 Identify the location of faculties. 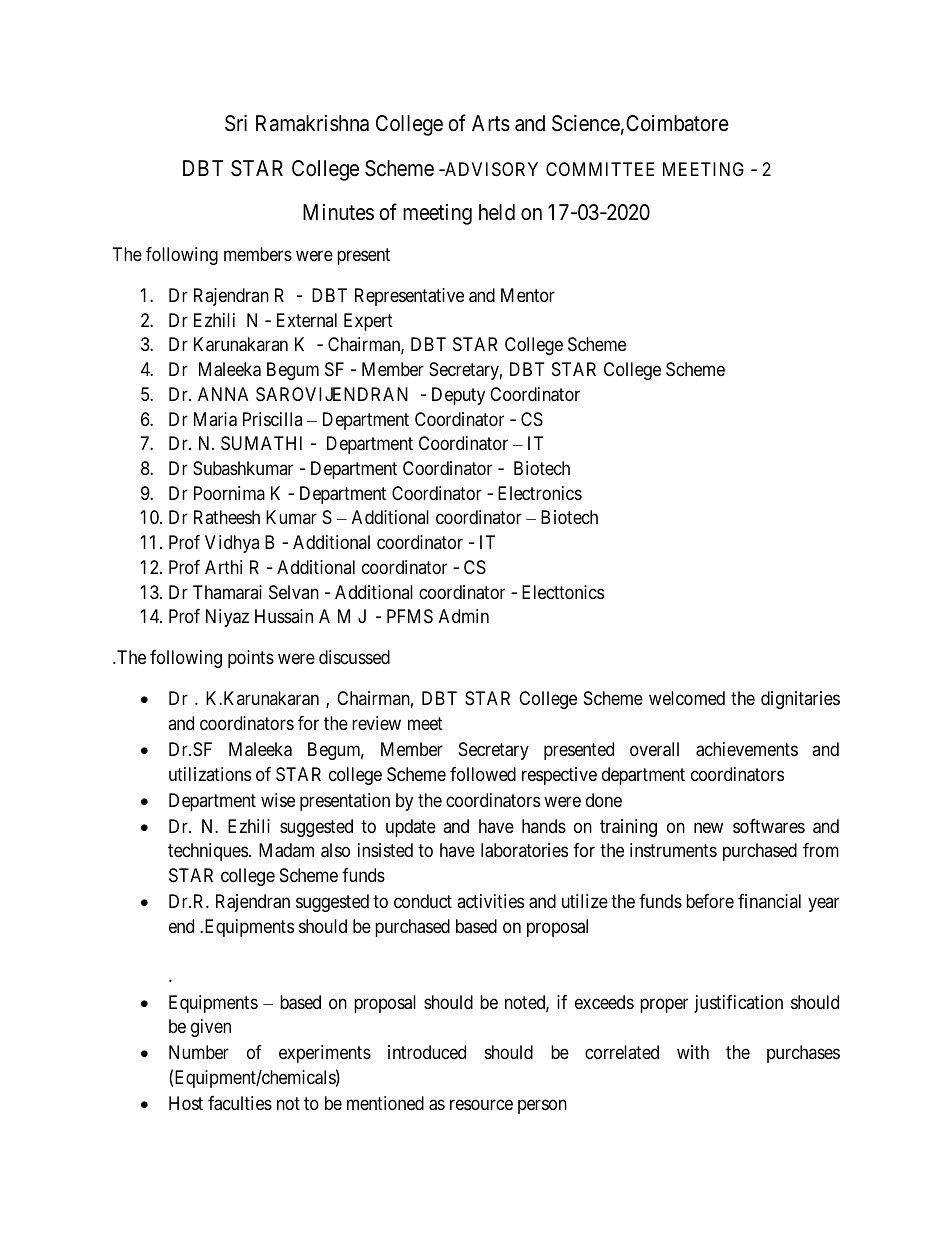
(240, 1103).
